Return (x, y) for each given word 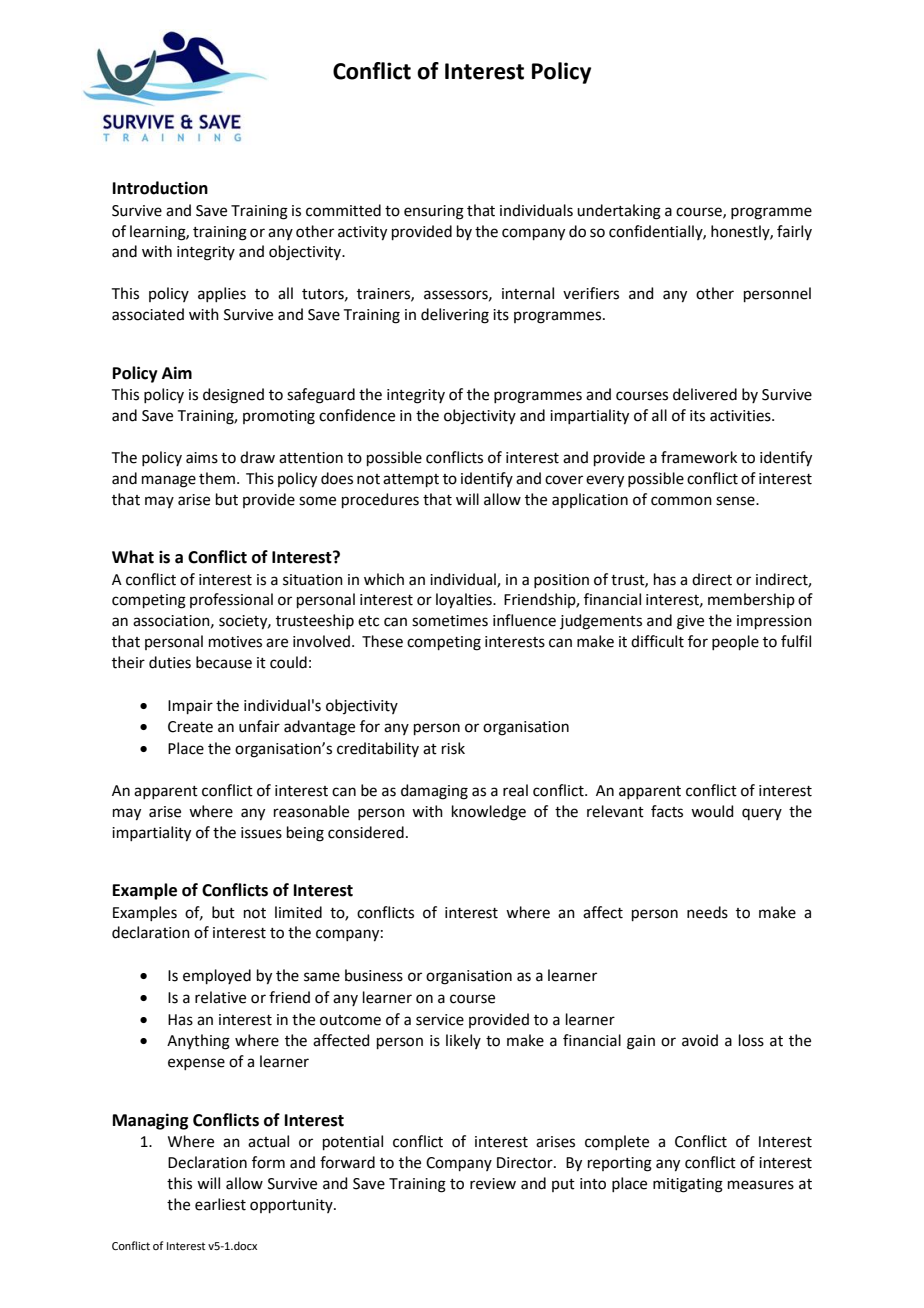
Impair (190, 707)
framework (699, 457)
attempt (411, 480)
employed (217, 976)
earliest (220, 1204)
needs (707, 912)
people (735, 642)
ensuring (434, 212)
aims (202, 458)
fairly (794, 232)
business (374, 975)
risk (453, 748)
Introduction (160, 188)
